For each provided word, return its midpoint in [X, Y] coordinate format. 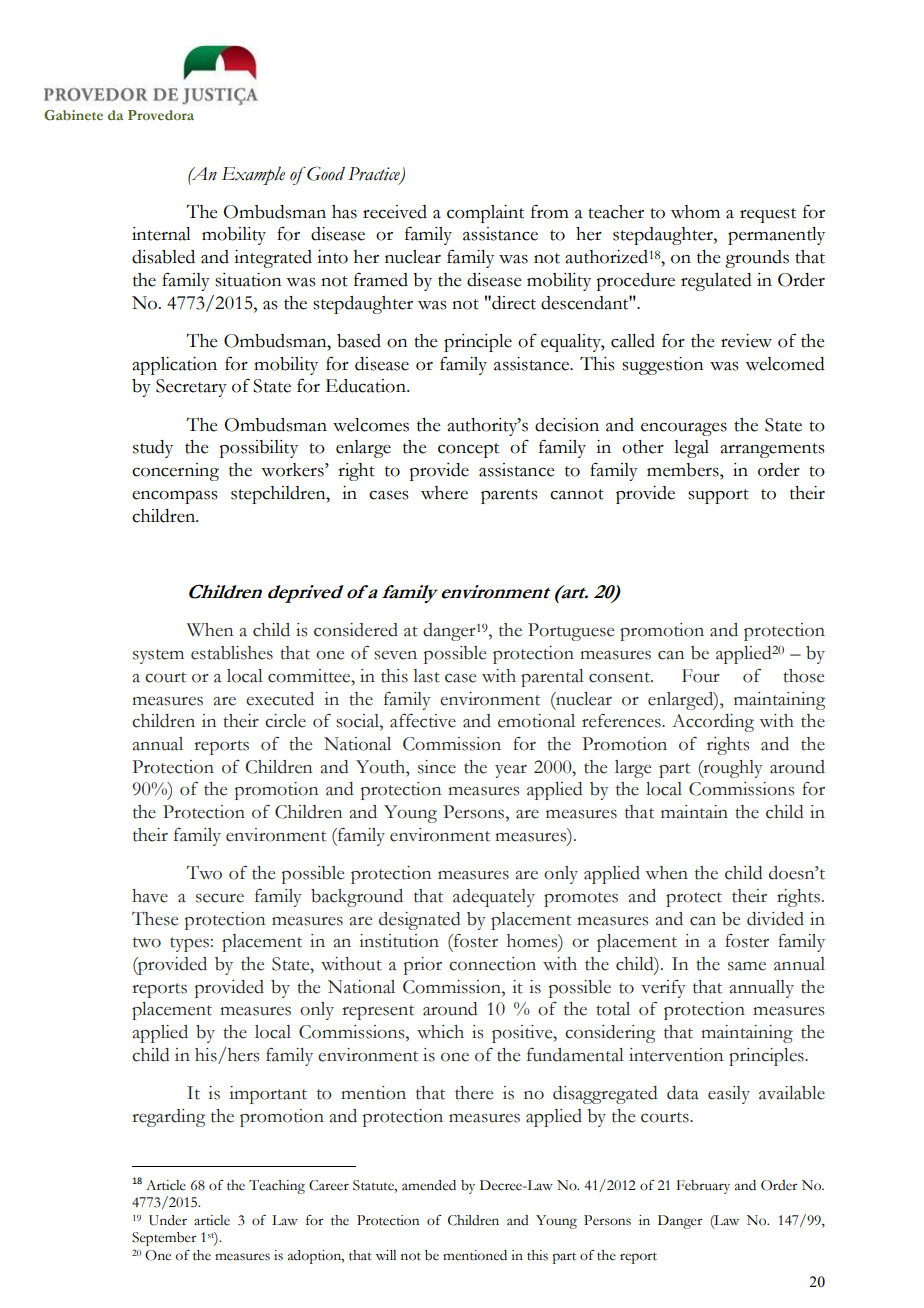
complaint [485, 214]
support [718, 496]
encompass [174, 497]
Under [168, 1220]
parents [509, 496]
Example [253, 175]
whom [695, 212]
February [703, 1187]
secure [220, 898]
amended [429, 1185]
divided [775, 919]
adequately [494, 898]
